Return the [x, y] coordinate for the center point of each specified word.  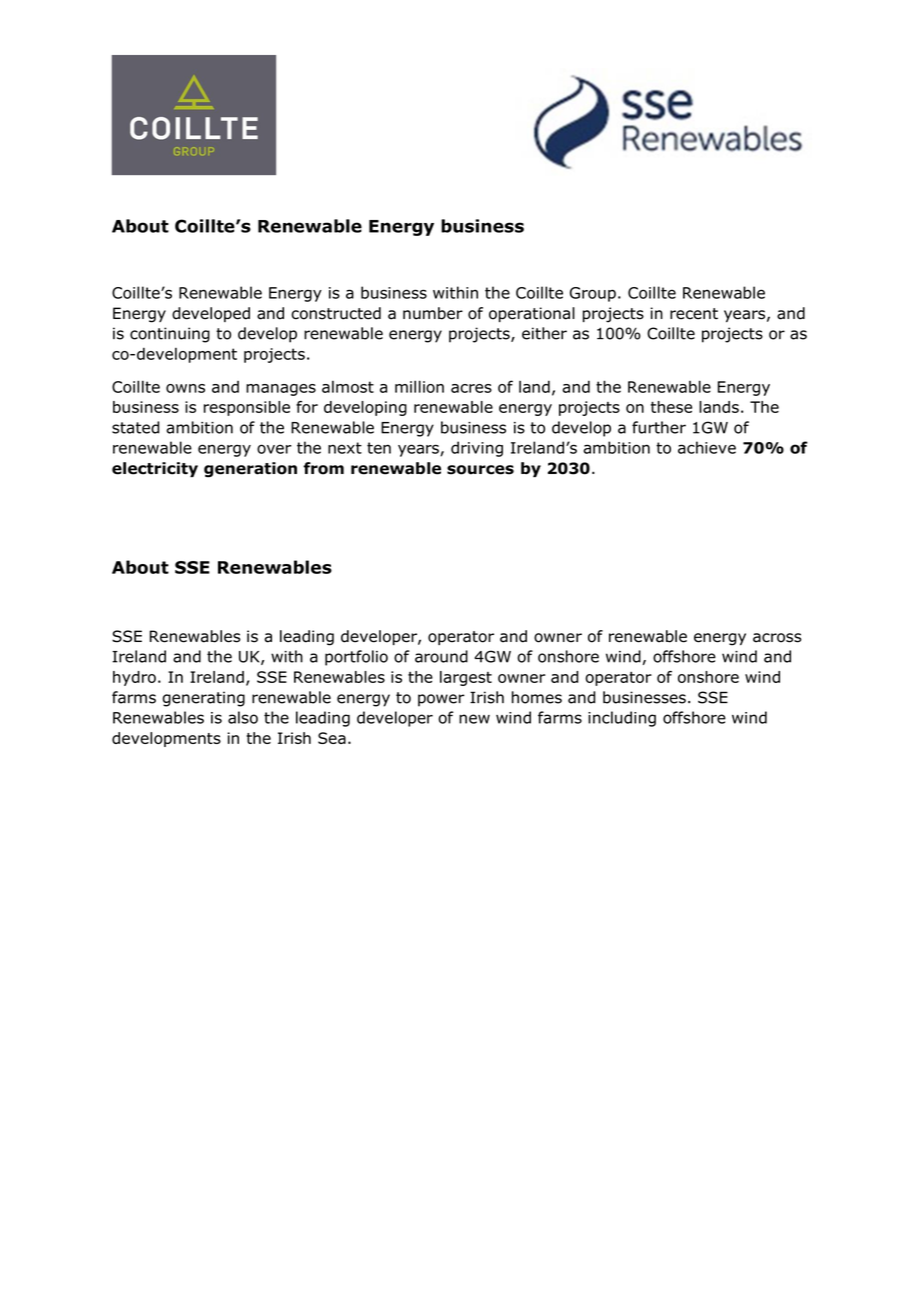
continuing [170, 335]
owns [185, 388]
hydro [134, 678]
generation [250, 470]
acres [471, 388]
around [441, 656]
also [243, 717]
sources [480, 470]
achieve [707, 447]
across [777, 638]
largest [466, 678]
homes [537, 697]
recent [694, 314]
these [671, 407]
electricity [155, 469]
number [433, 313]
